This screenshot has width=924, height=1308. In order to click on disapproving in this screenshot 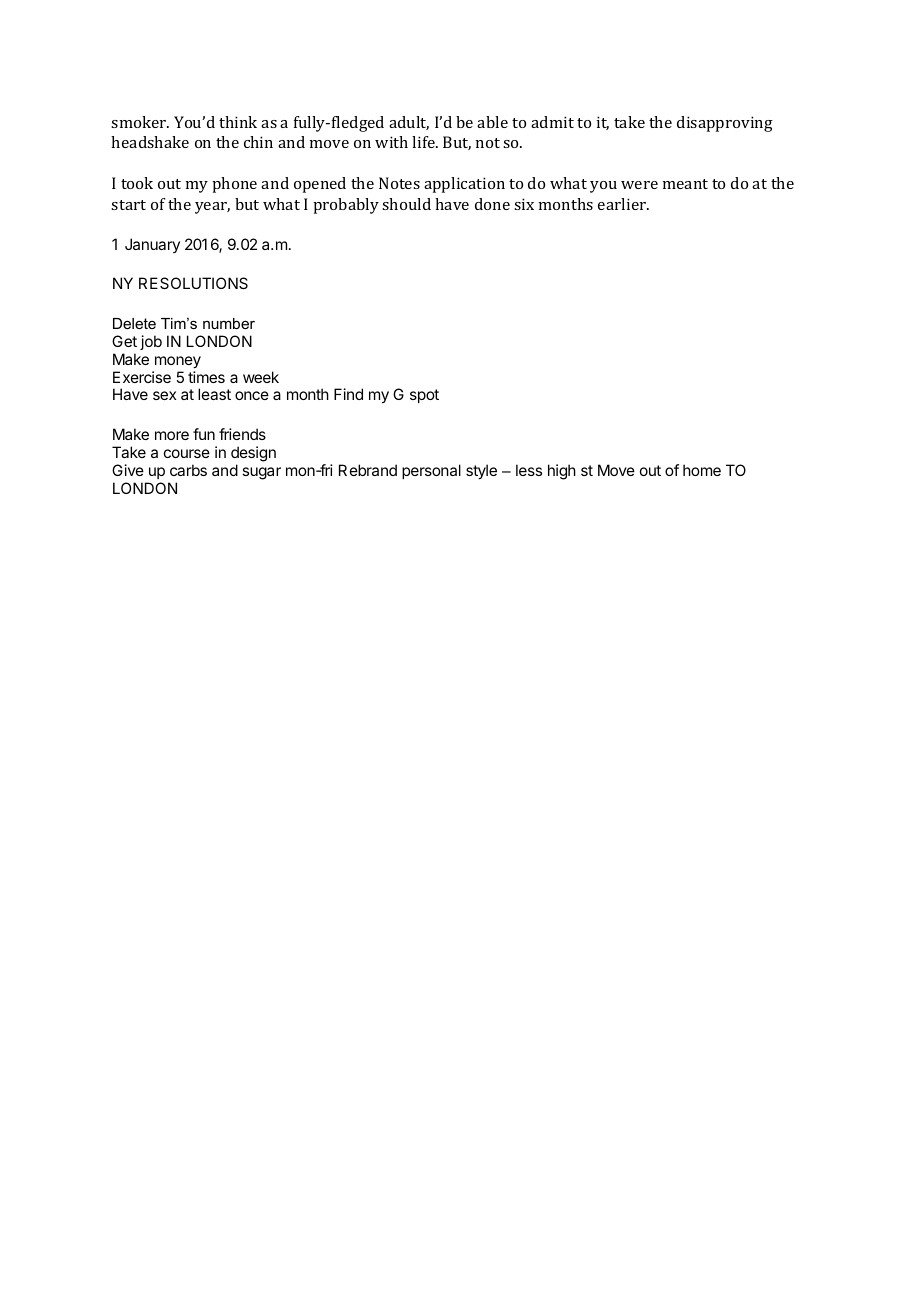, I will do `click(725, 124)`.
